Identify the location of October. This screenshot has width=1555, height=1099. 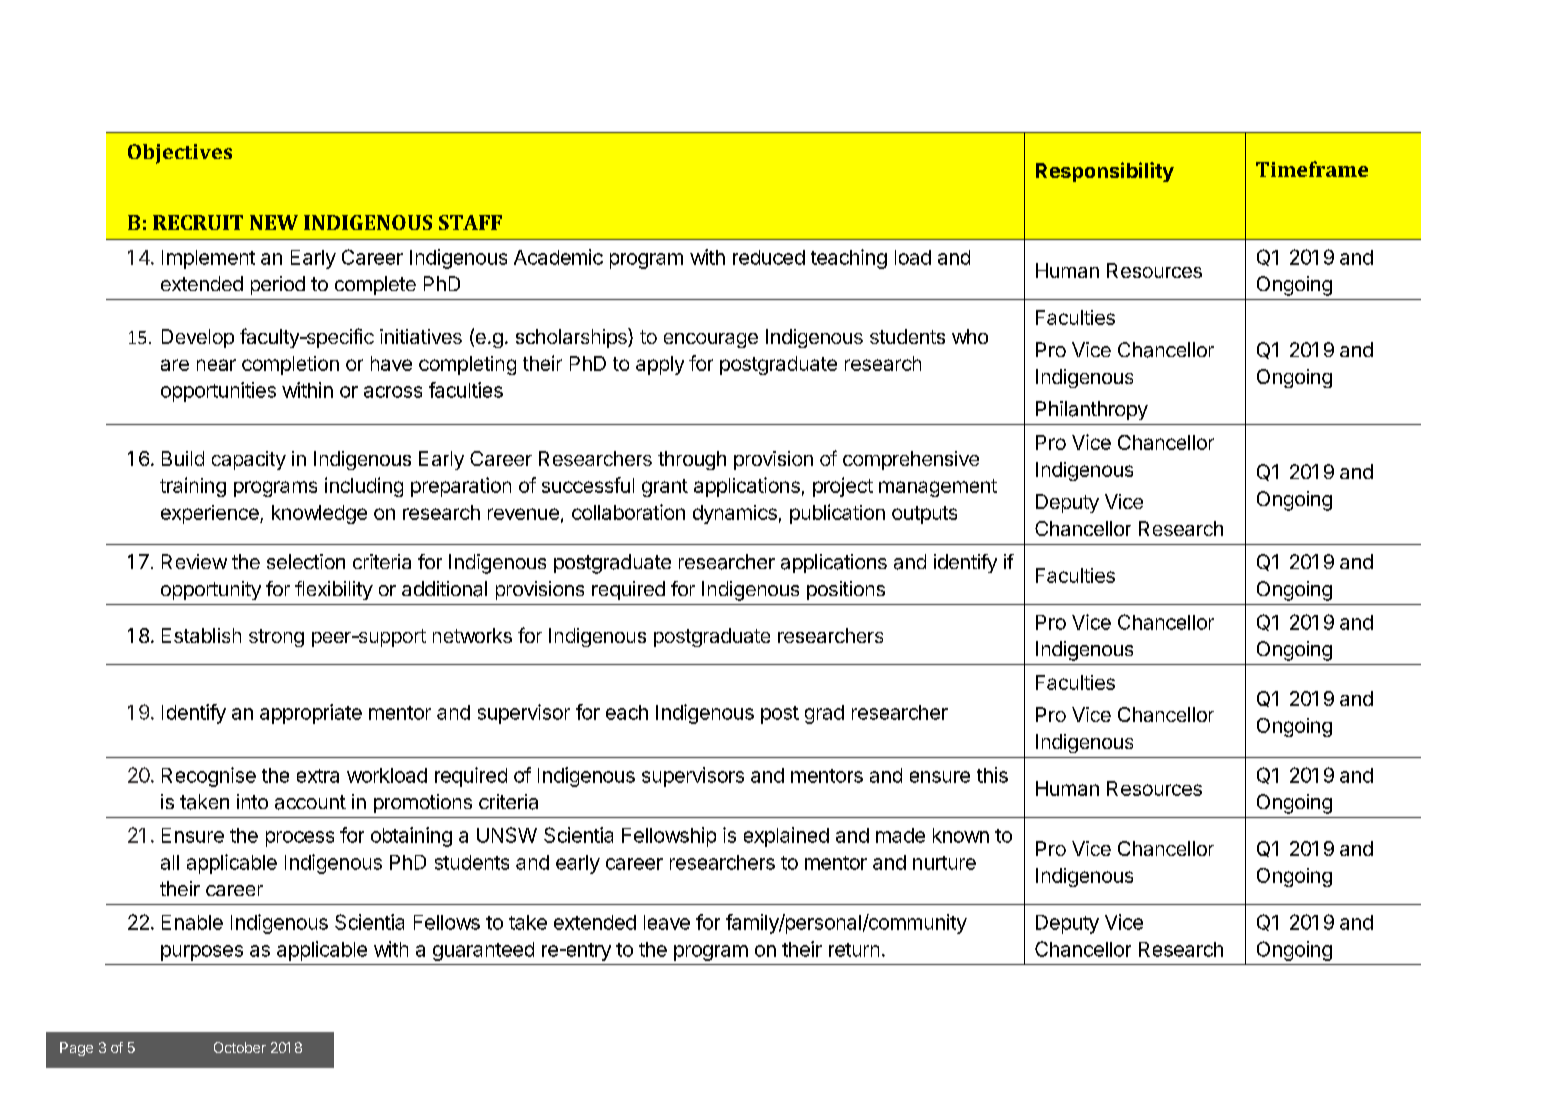
(240, 1047).
